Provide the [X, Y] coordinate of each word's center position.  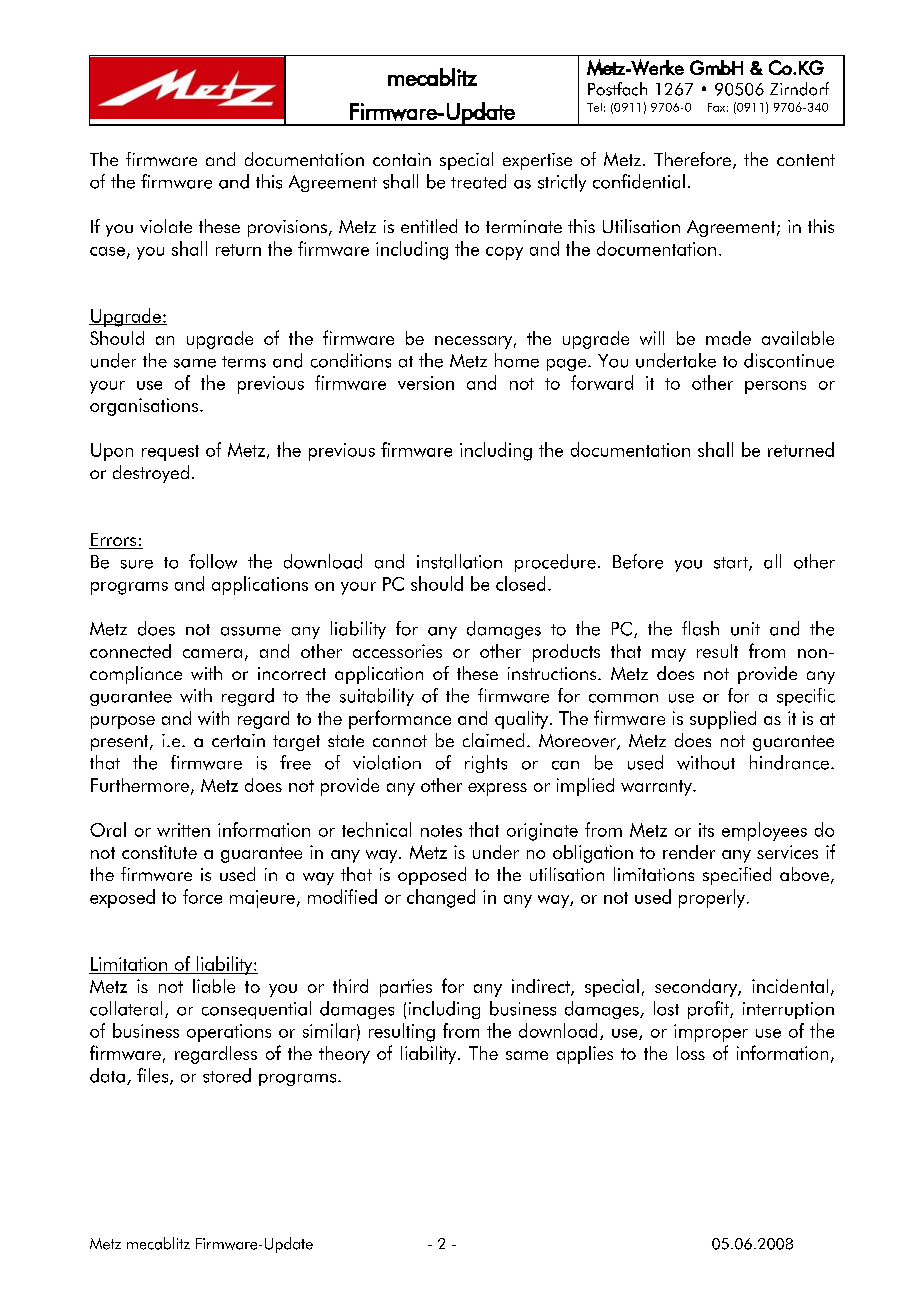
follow [213, 561]
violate [166, 226]
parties [406, 988]
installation [459, 561]
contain [402, 159]
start [732, 564]
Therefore [692, 159]
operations [229, 1033]
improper [711, 1033]
